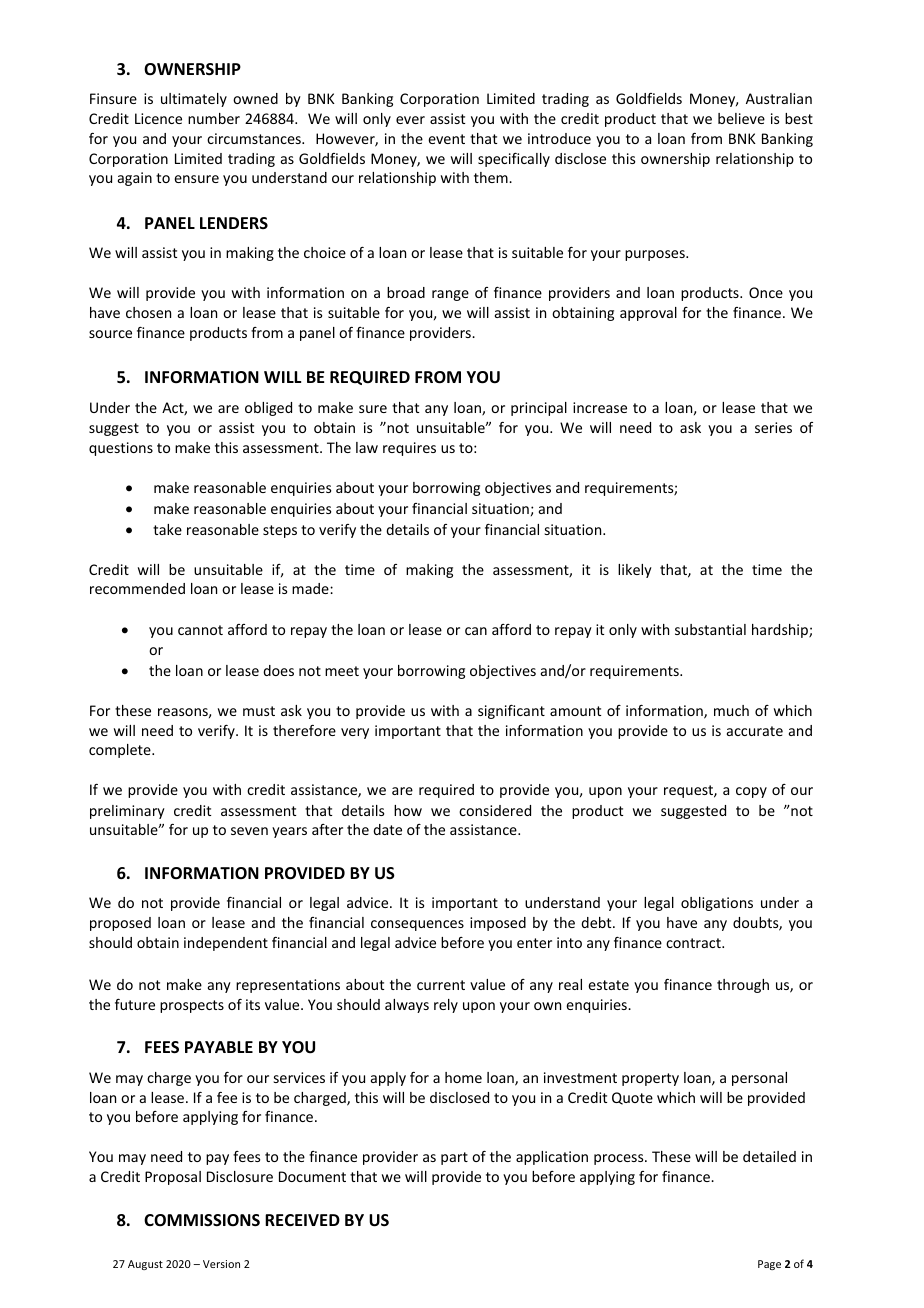 This image has height=1308, width=924. I want to click on believe, so click(741, 118).
